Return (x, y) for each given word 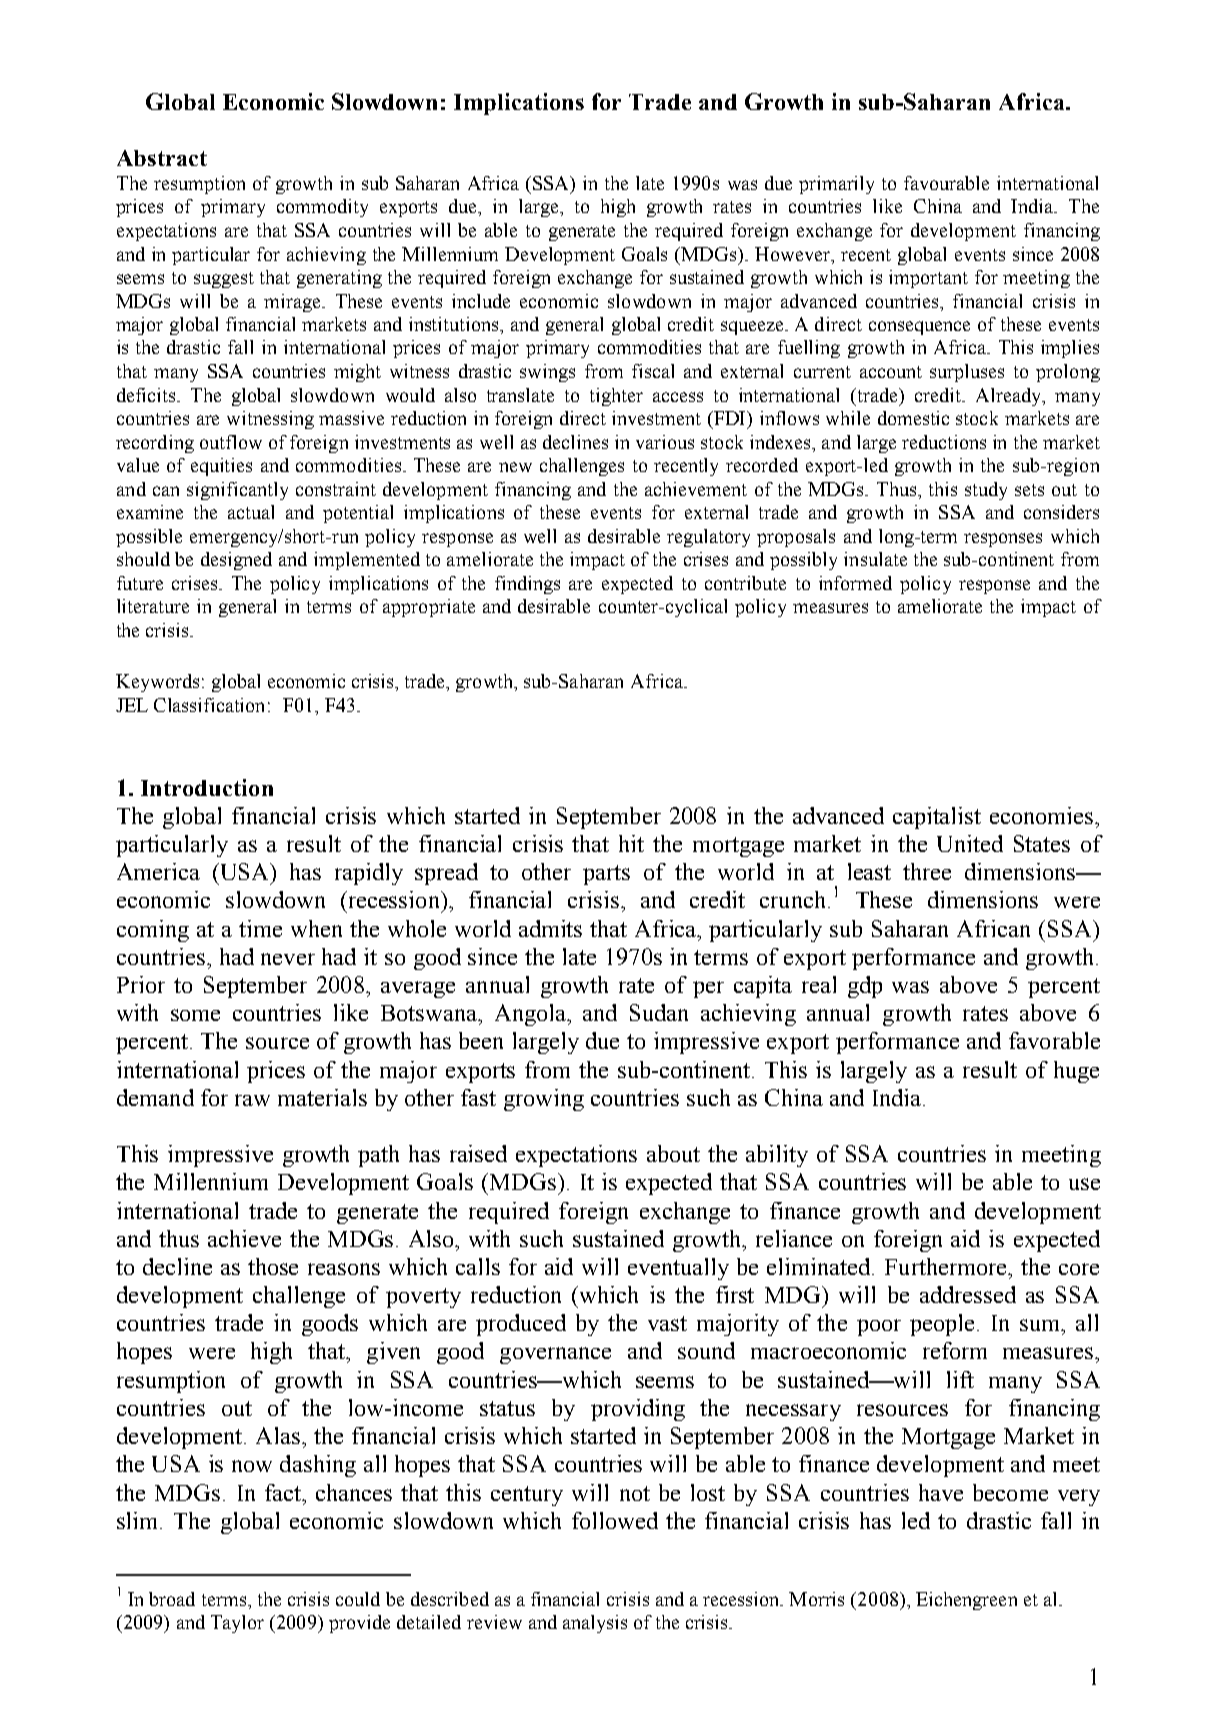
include (481, 301)
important (928, 279)
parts (606, 875)
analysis (595, 1624)
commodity (322, 208)
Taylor (237, 1624)
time (260, 928)
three (927, 871)
